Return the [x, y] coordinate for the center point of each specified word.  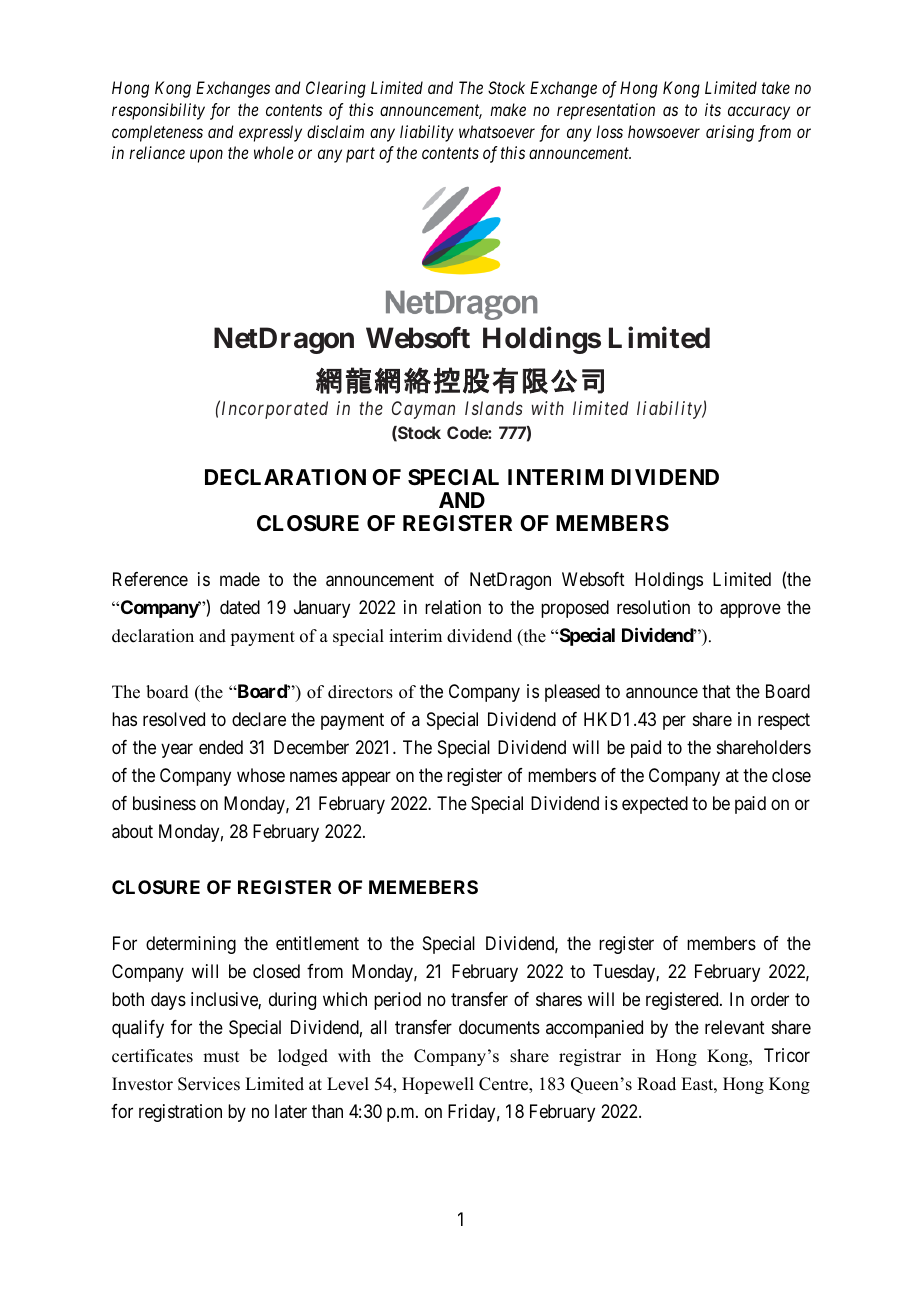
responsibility [158, 111]
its [713, 109]
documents [499, 1027]
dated [240, 607]
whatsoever [497, 131]
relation [453, 607]
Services [209, 1084]
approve [750, 611]
